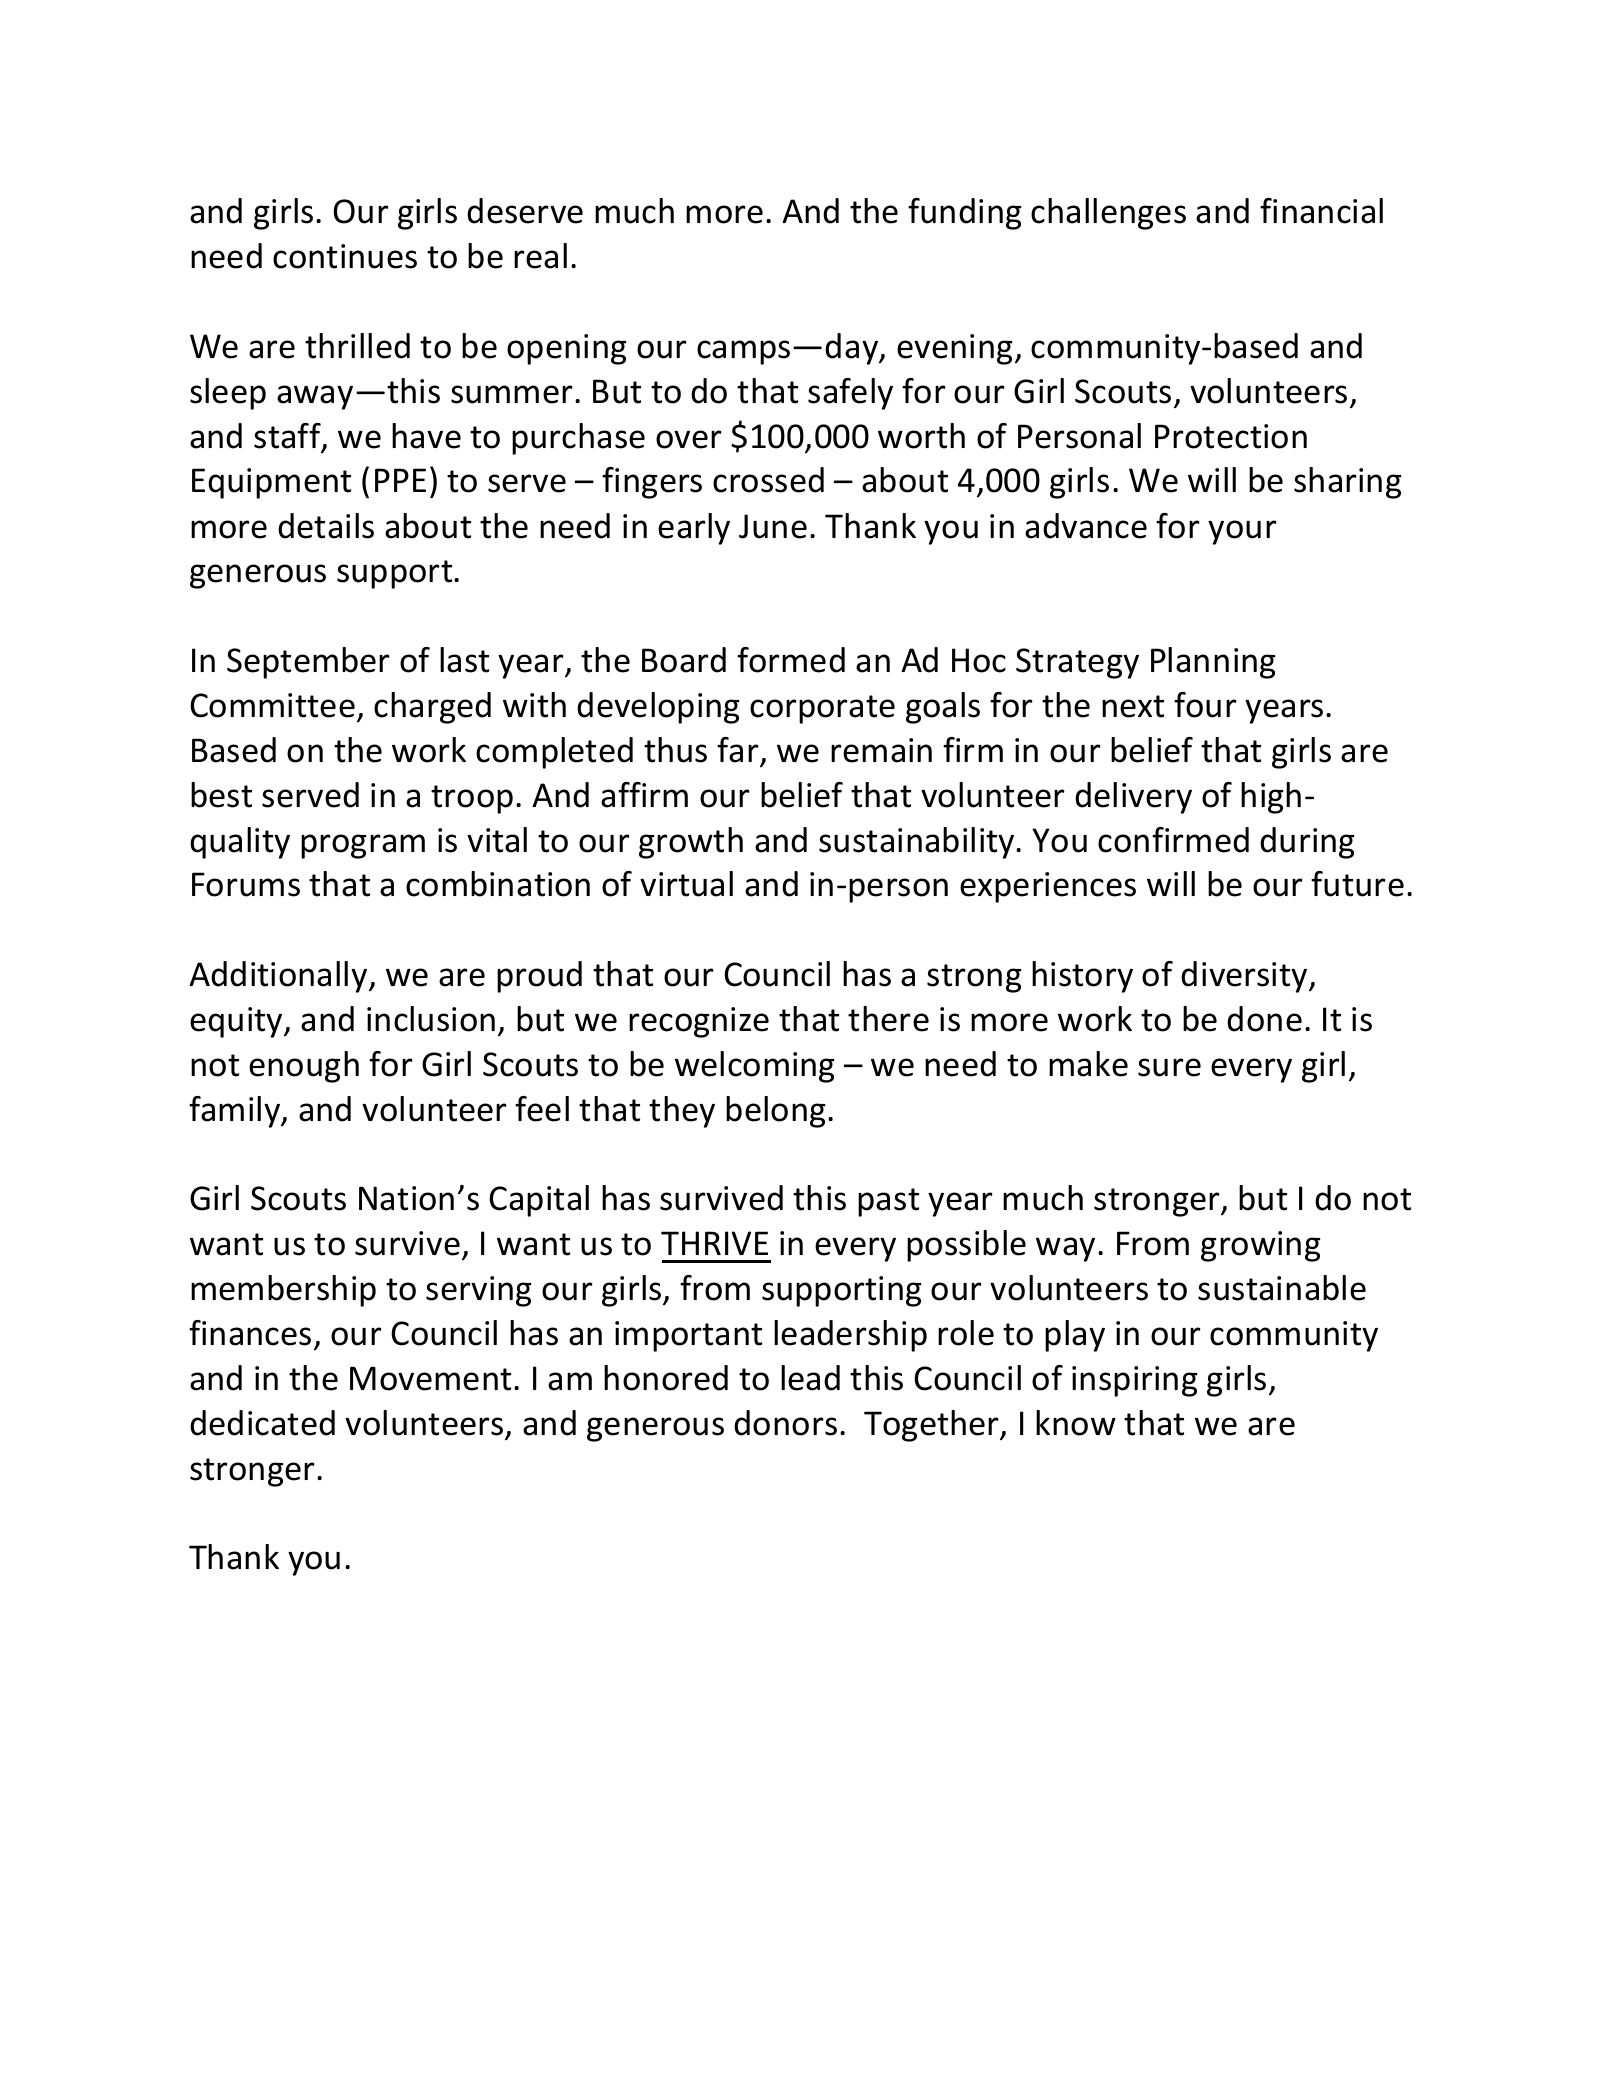 The width and height of the image is (1607, 2079). I want to click on financial, so click(1321, 211).
